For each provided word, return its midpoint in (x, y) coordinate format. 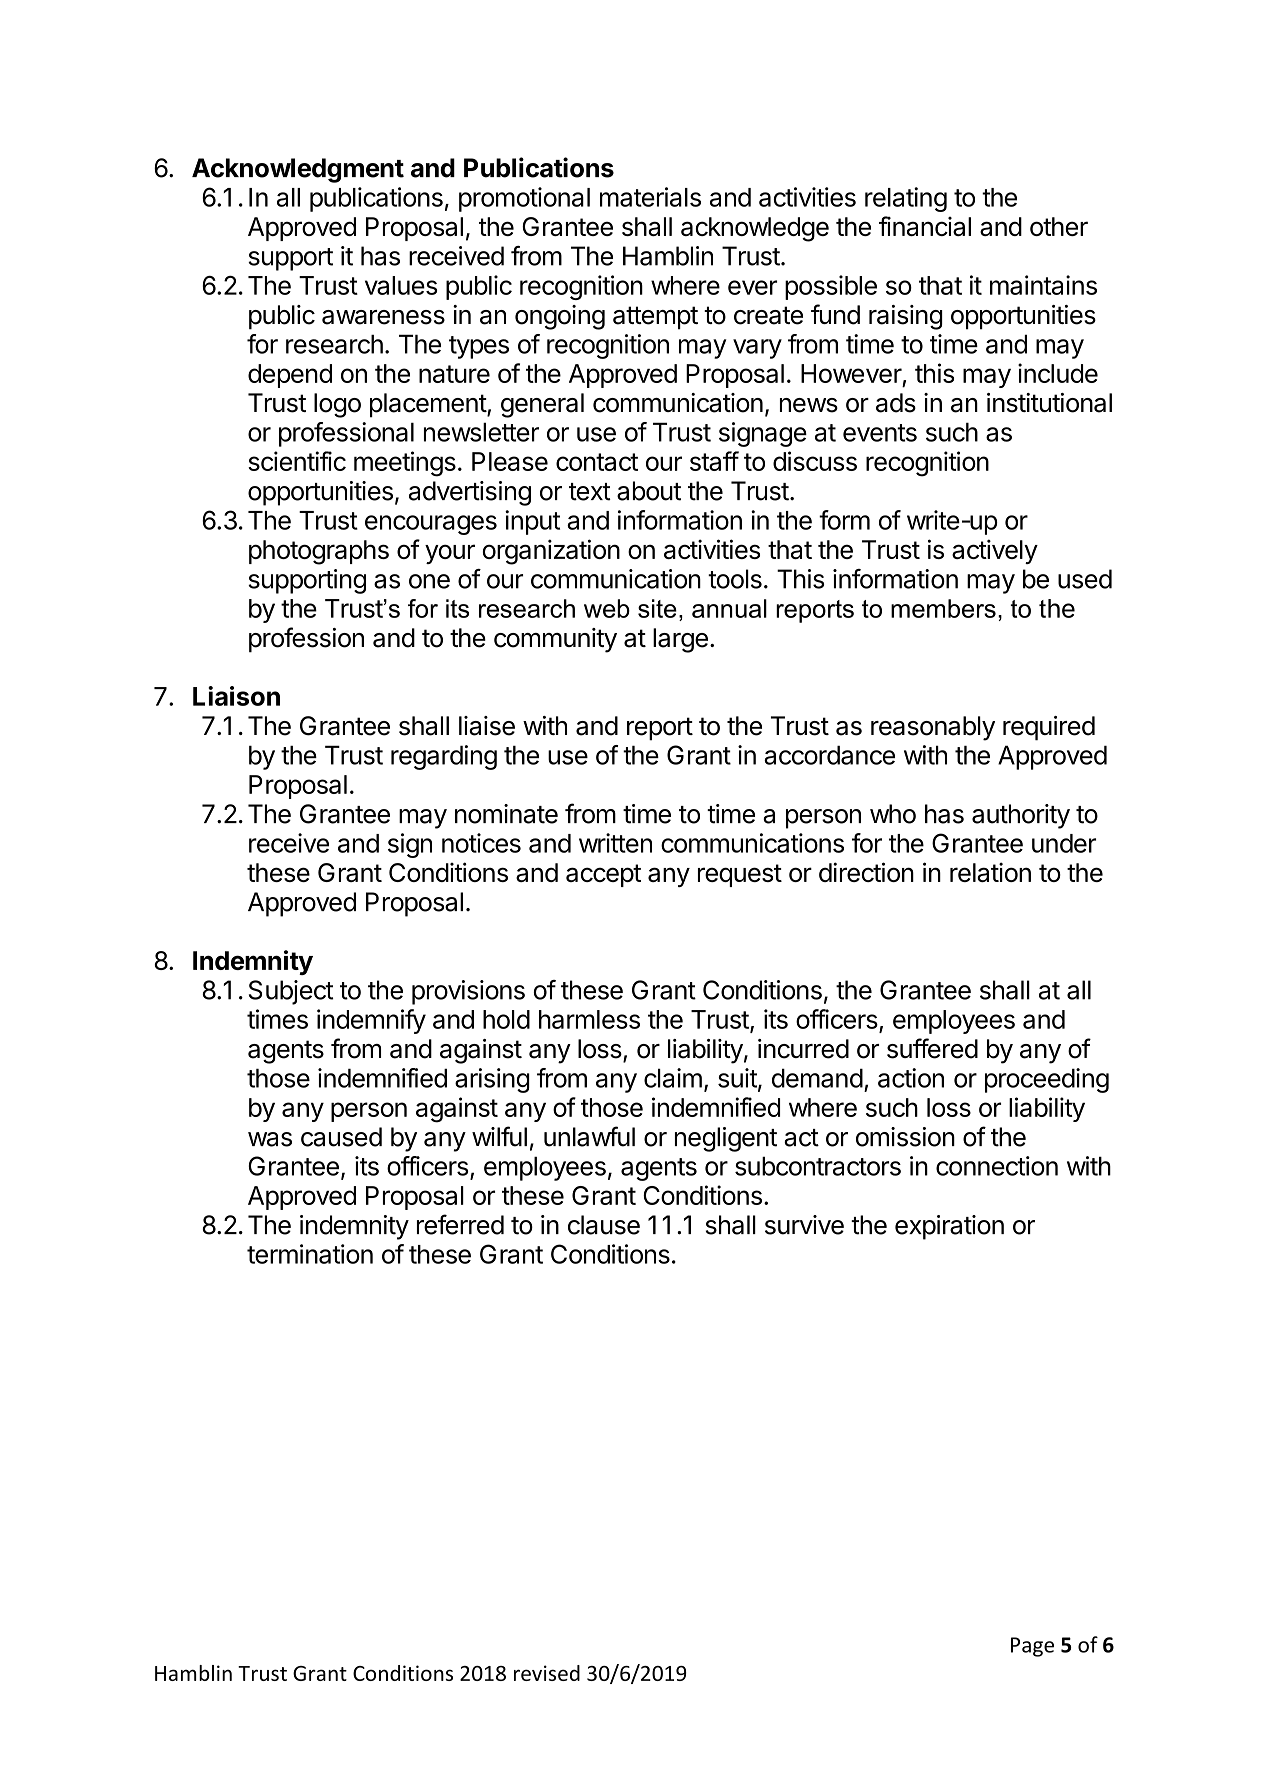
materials (650, 197)
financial (925, 226)
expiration (949, 1227)
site (657, 608)
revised (547, 1673)
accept (603, 875)
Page (1032, 1647)
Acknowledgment (298, 170)
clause (604, 1225)
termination (310, 1254)
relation (990, 872)
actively (995, 551)
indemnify (371, 1021)
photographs (319, 552)
